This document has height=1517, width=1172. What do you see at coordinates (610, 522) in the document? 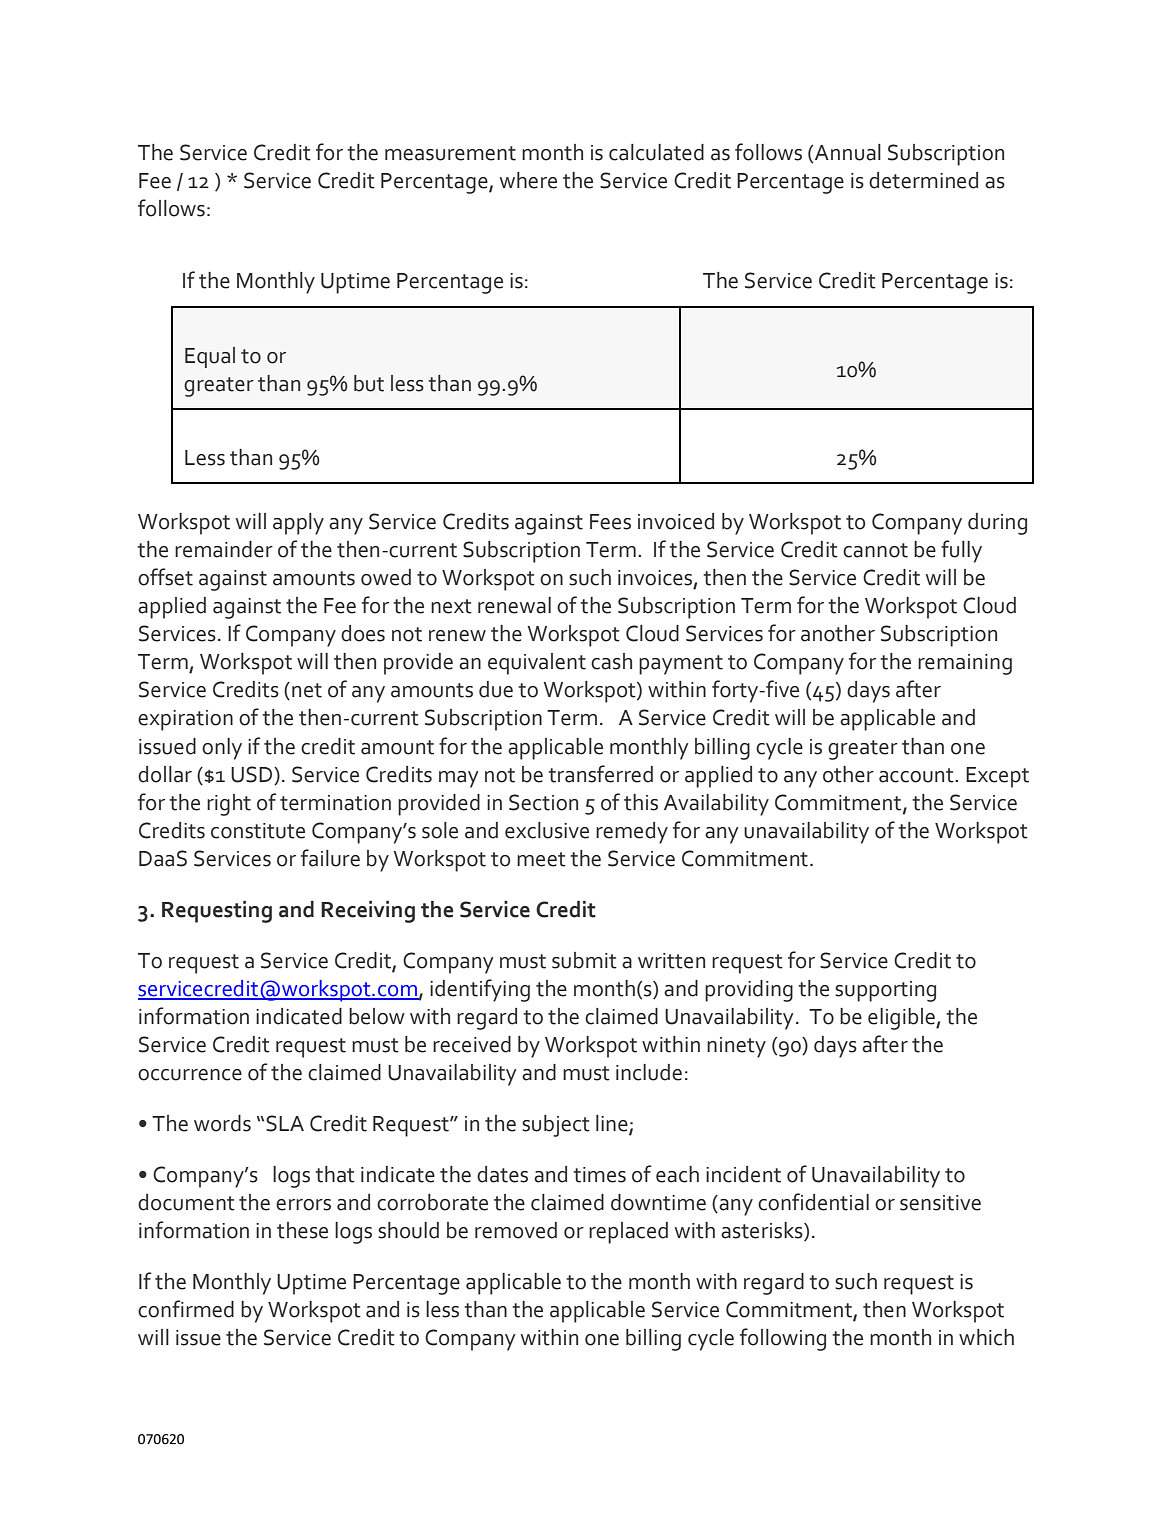
I see `Fees` at bounding box center [610, 522].
